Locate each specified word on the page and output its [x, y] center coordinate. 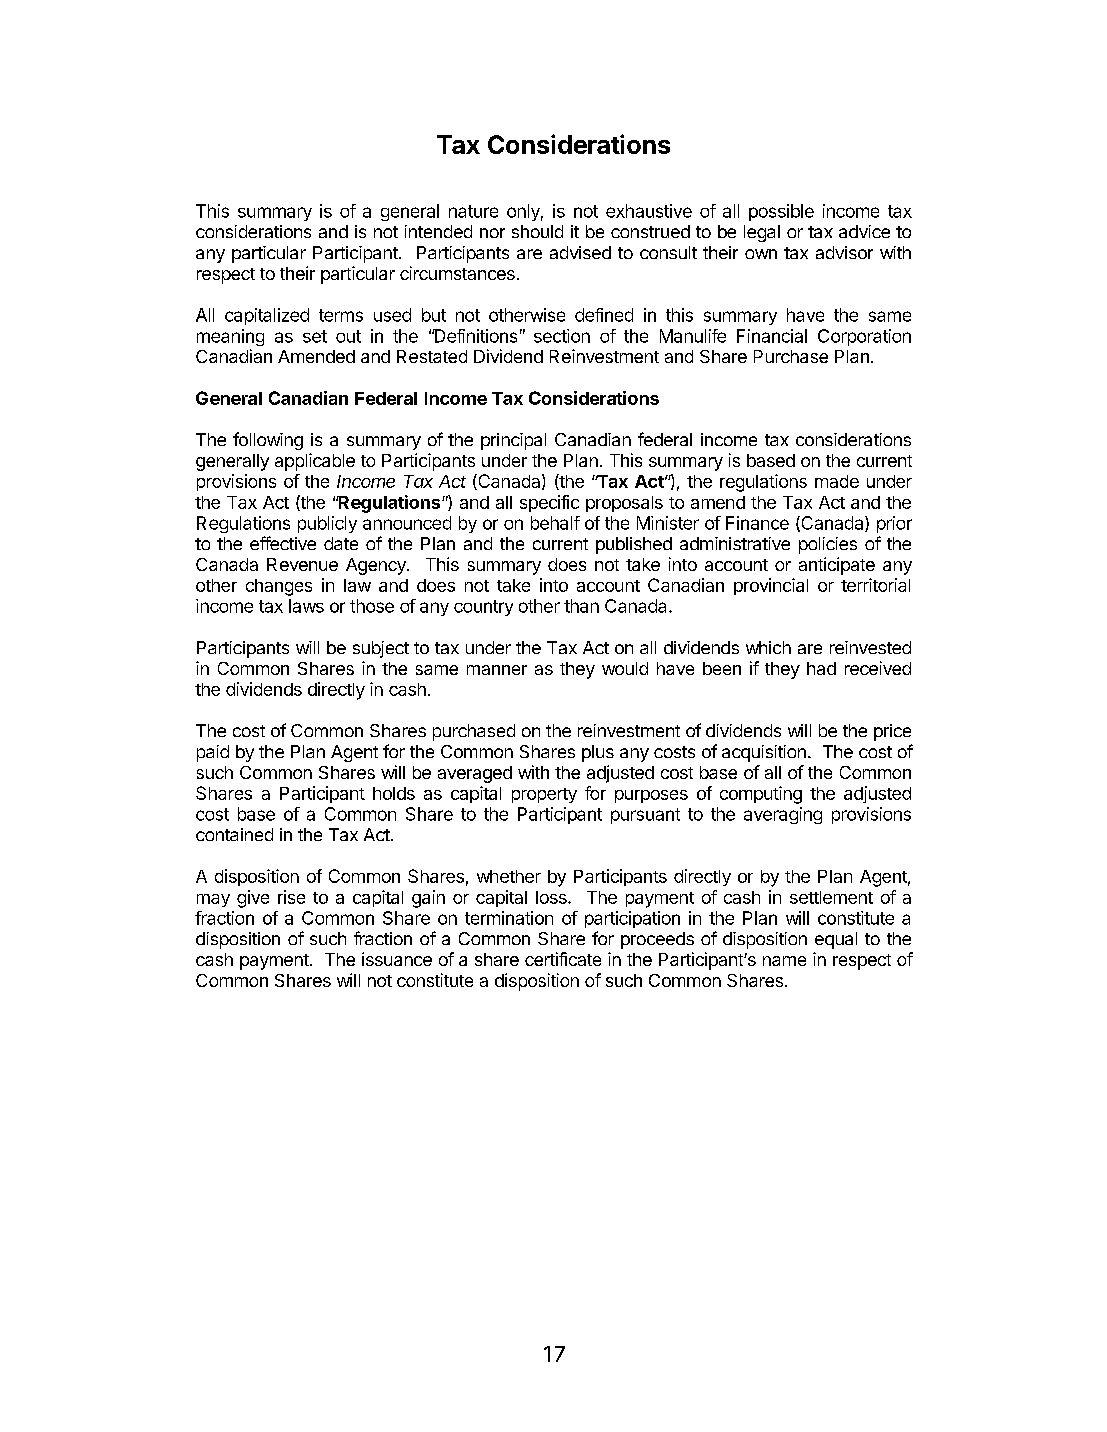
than [581, 606]
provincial [771, 586]
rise [291, 897]
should [537, 231]
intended [438, 231]
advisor [844, 252]
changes [279, 587]
